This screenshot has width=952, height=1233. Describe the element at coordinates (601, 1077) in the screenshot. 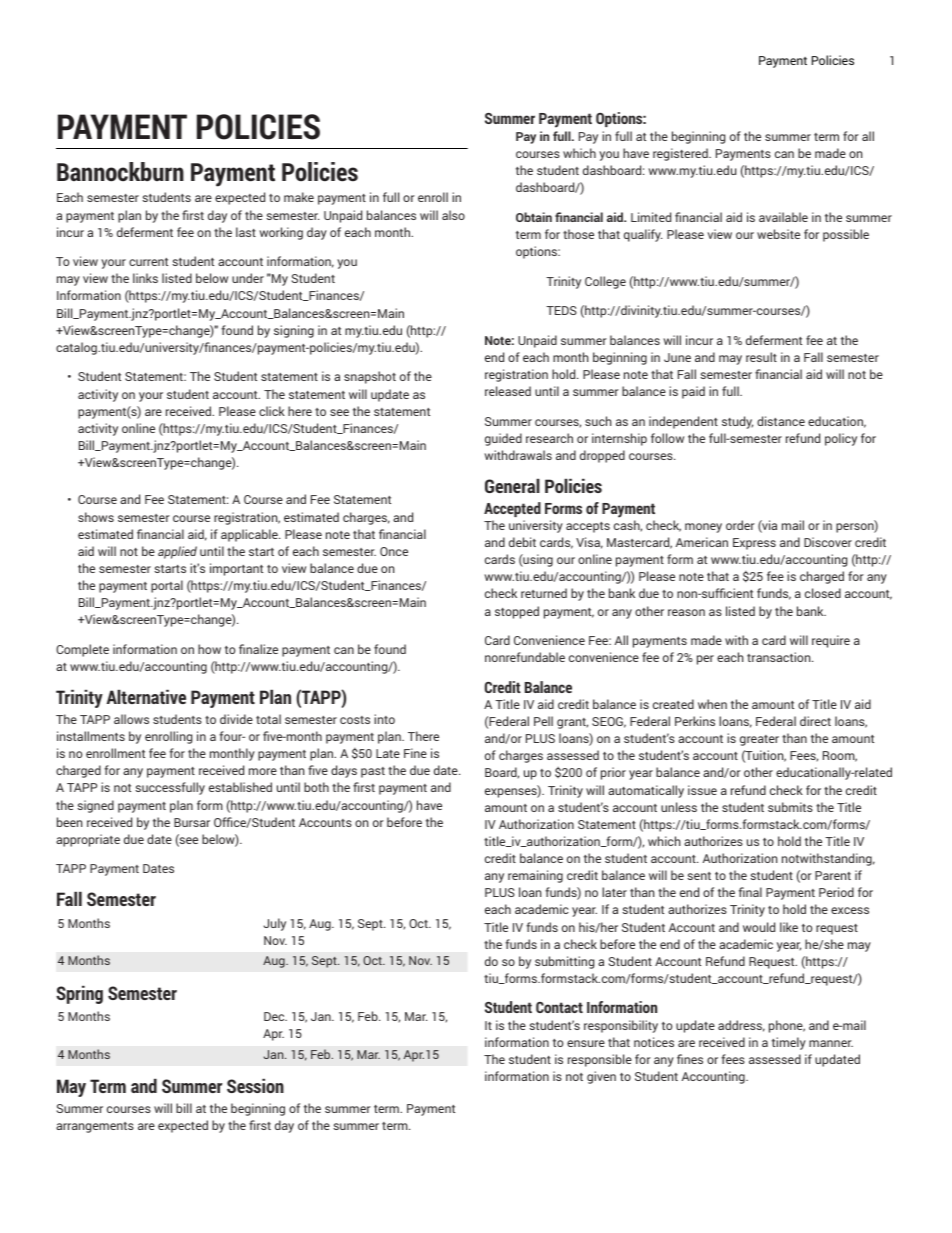

I see `given` at that location.
